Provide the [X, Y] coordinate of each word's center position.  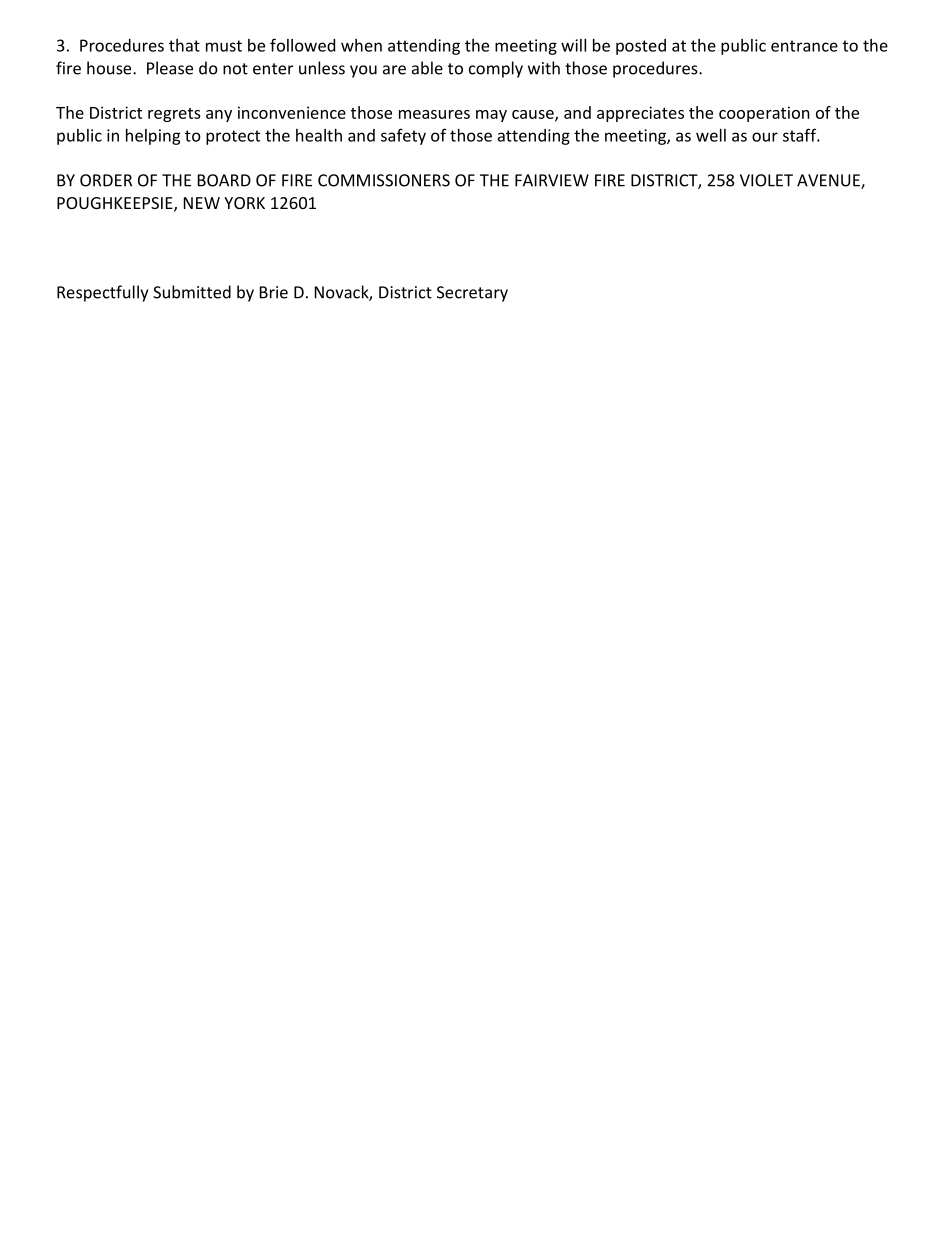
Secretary [472, 294]
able [427, 68]
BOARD [224, 180]
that [184, 45]
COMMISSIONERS [384, 180]
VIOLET [766, 180]
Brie [274, 292]
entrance [804, 46]
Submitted [192, 292]
